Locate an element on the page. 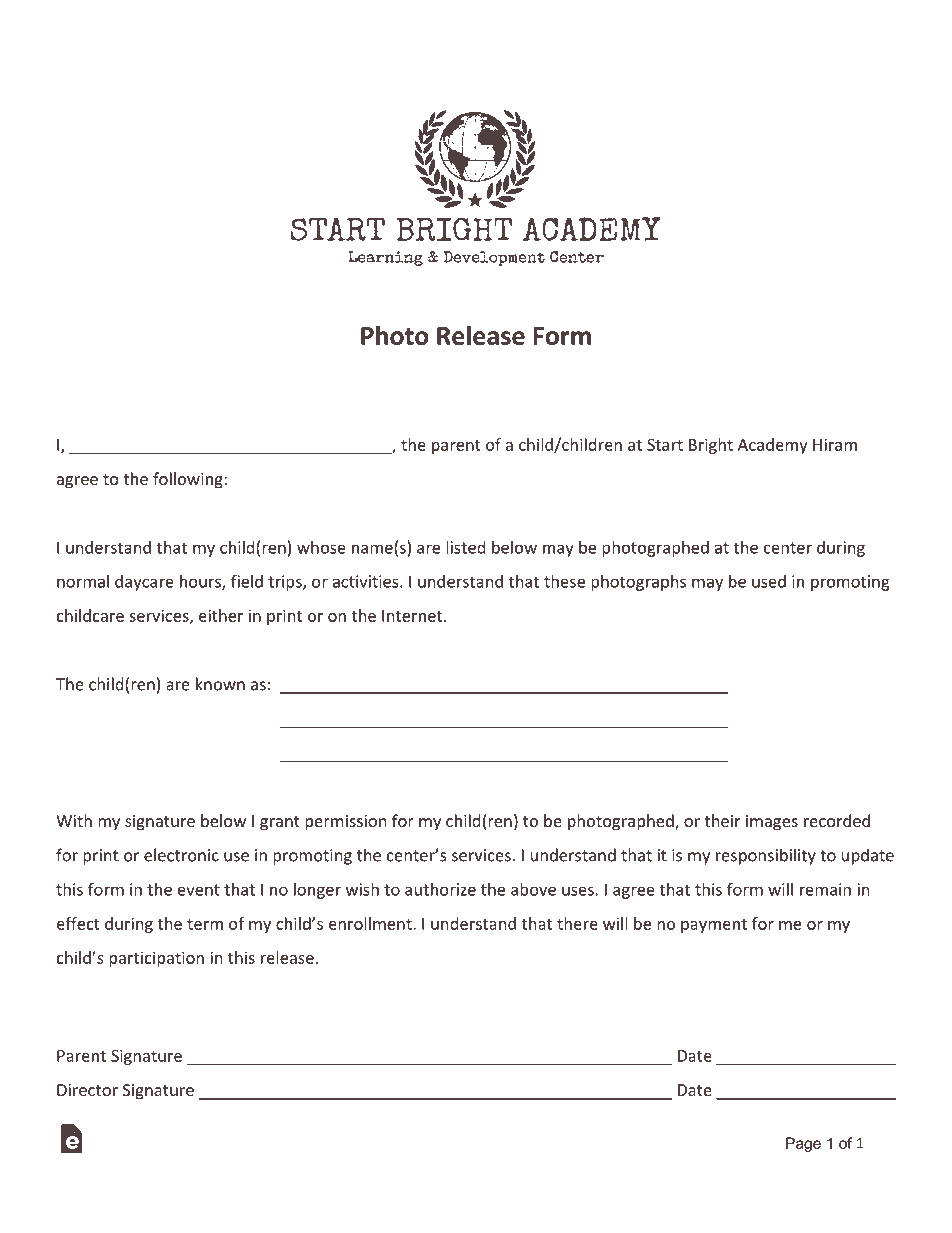 This page has height=1233, width=952. Internet is located at coordinates (412, 616).
